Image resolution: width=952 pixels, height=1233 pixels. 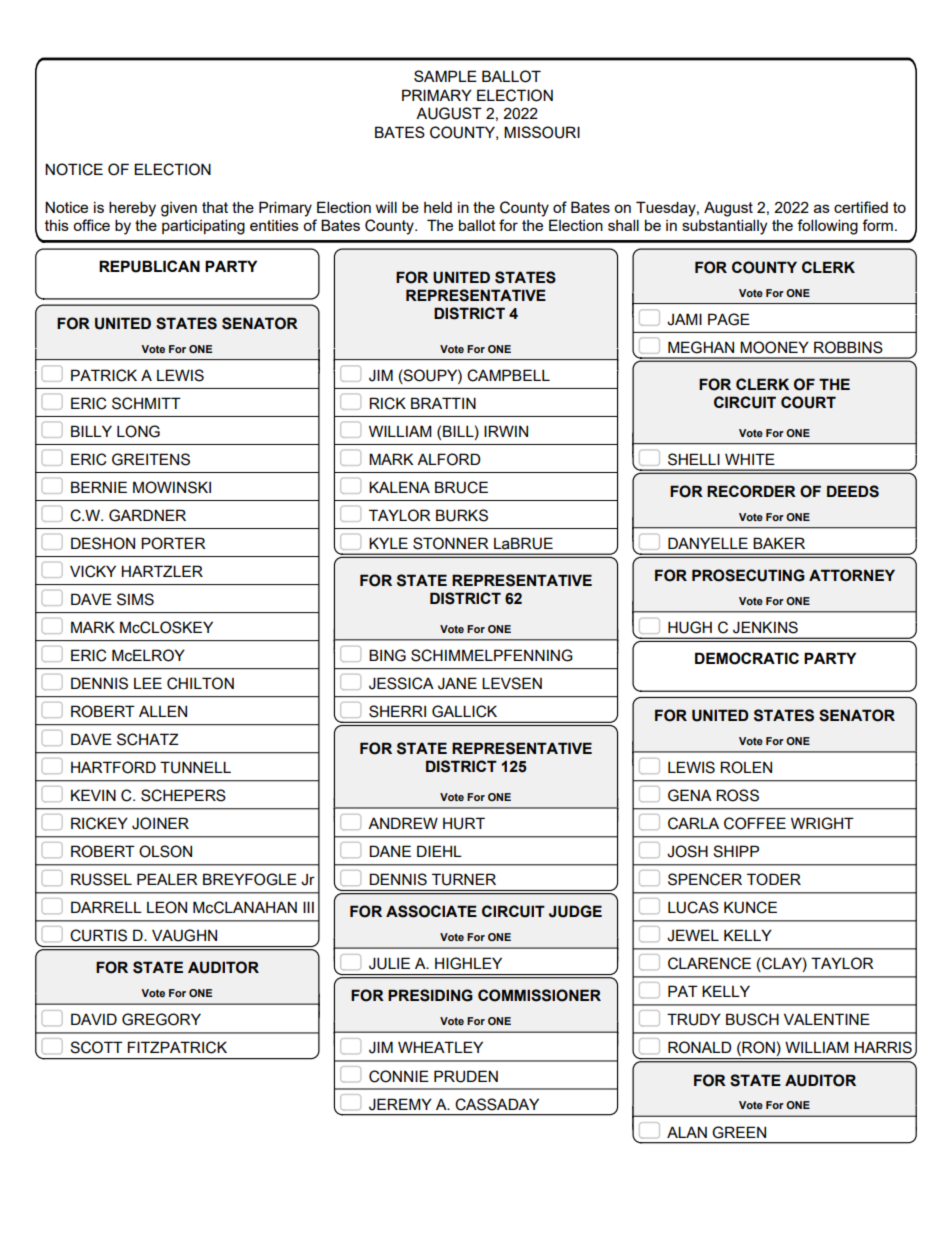 What do you see at coordinates (445, 76) in the document?
I see `SAMPLE` at bounding box center [445, 76].
